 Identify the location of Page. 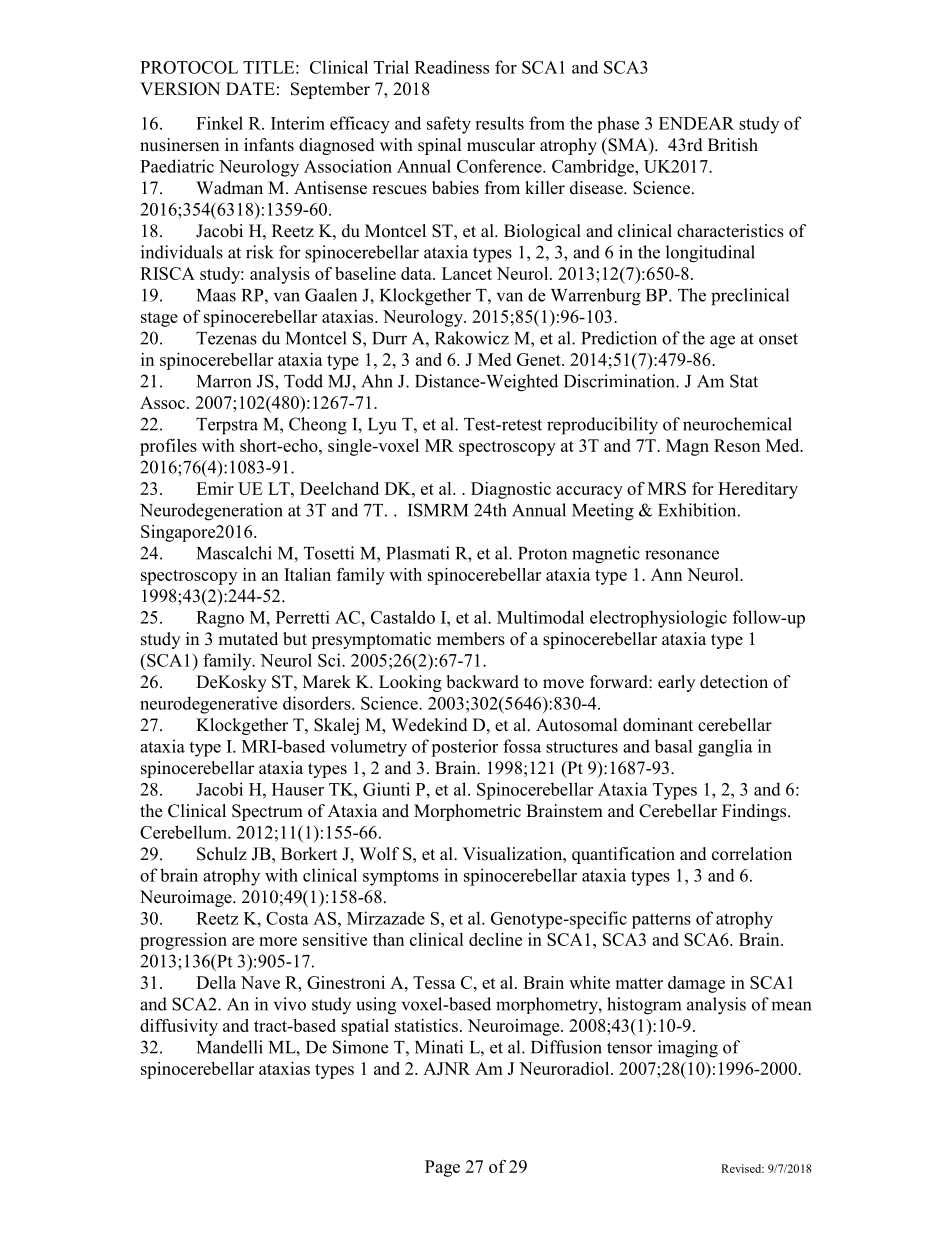
(442, 1168).
